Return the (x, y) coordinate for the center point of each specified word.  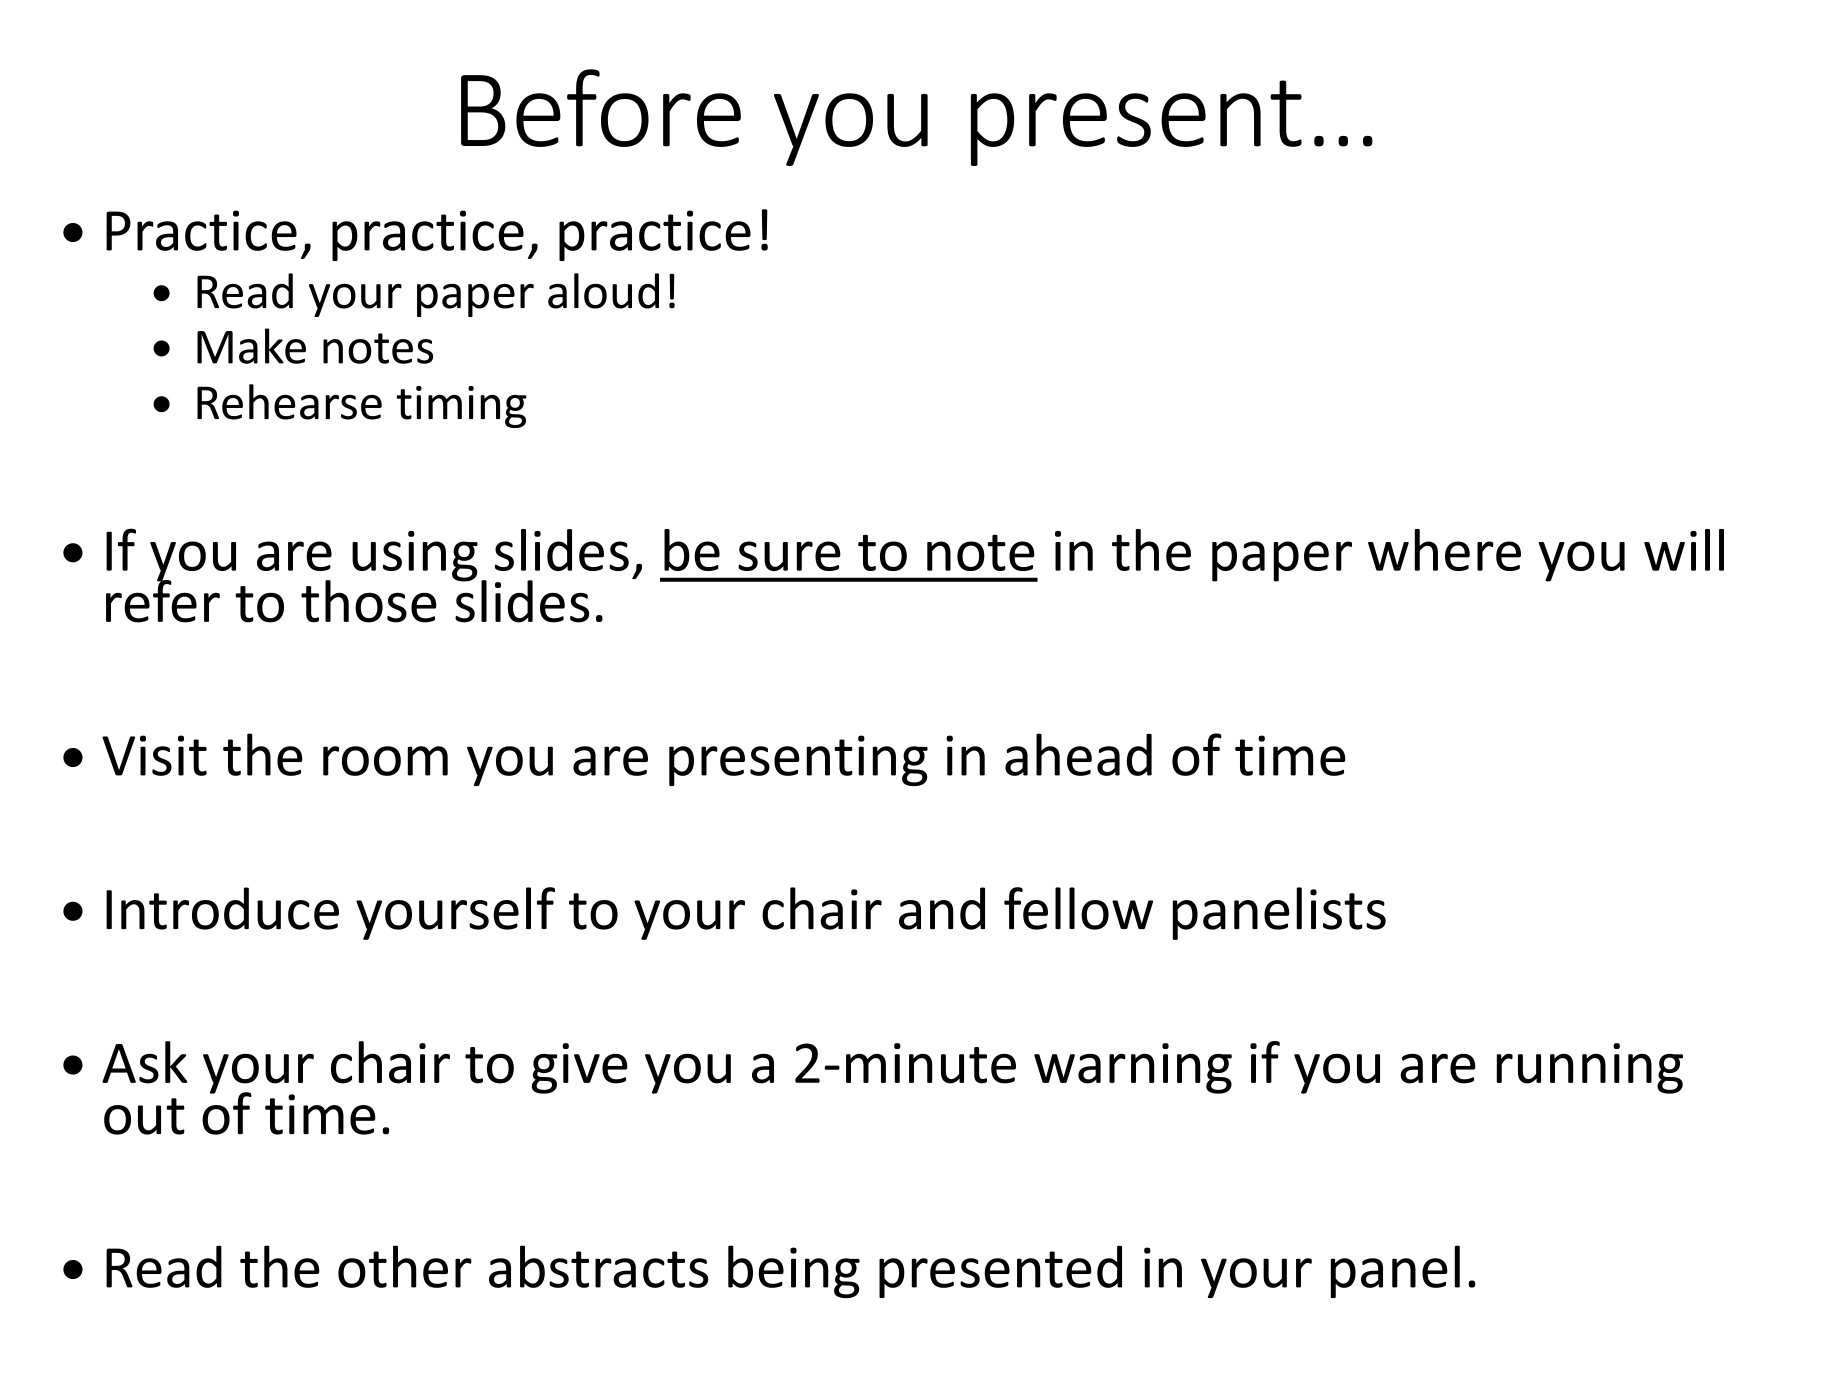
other (405, 1266)
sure (789, 556)
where (1444, 550)
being (794, 1271)
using (415, 556)
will (1684, 550)
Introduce (222, 908)
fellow (1078, 908)
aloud (603, 291)
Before (601, 108)
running (1590, 1068)
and (942, 908)
